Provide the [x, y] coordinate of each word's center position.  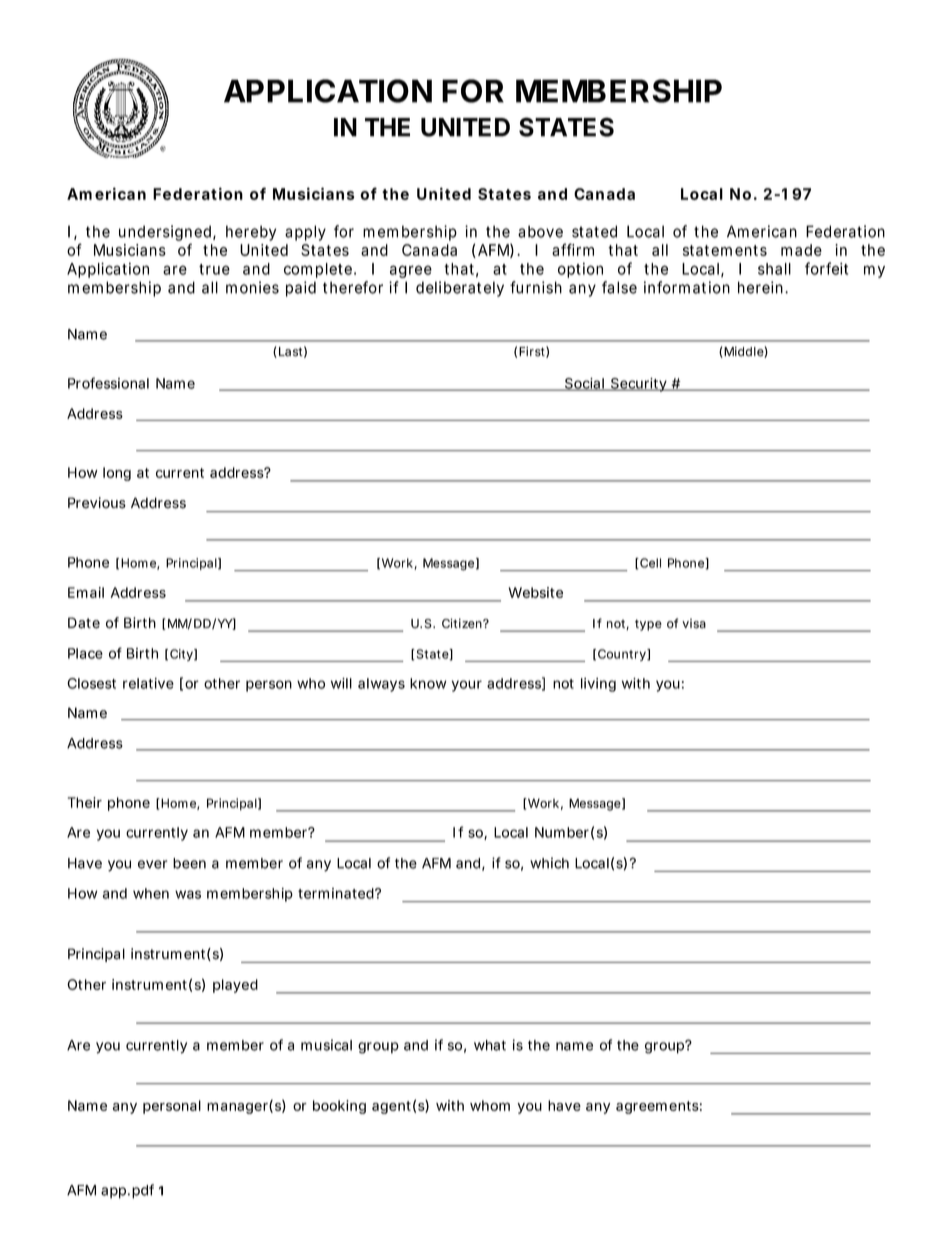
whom [490, 1105]
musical [326, 1045]
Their [85, 802]
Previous [97, 503]
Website [536, 592]
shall [774, 269]
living [598, 685]
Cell [649, 563]
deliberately [460, 289]
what [490, 1045]
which [549, 863]
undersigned [166, 233]
